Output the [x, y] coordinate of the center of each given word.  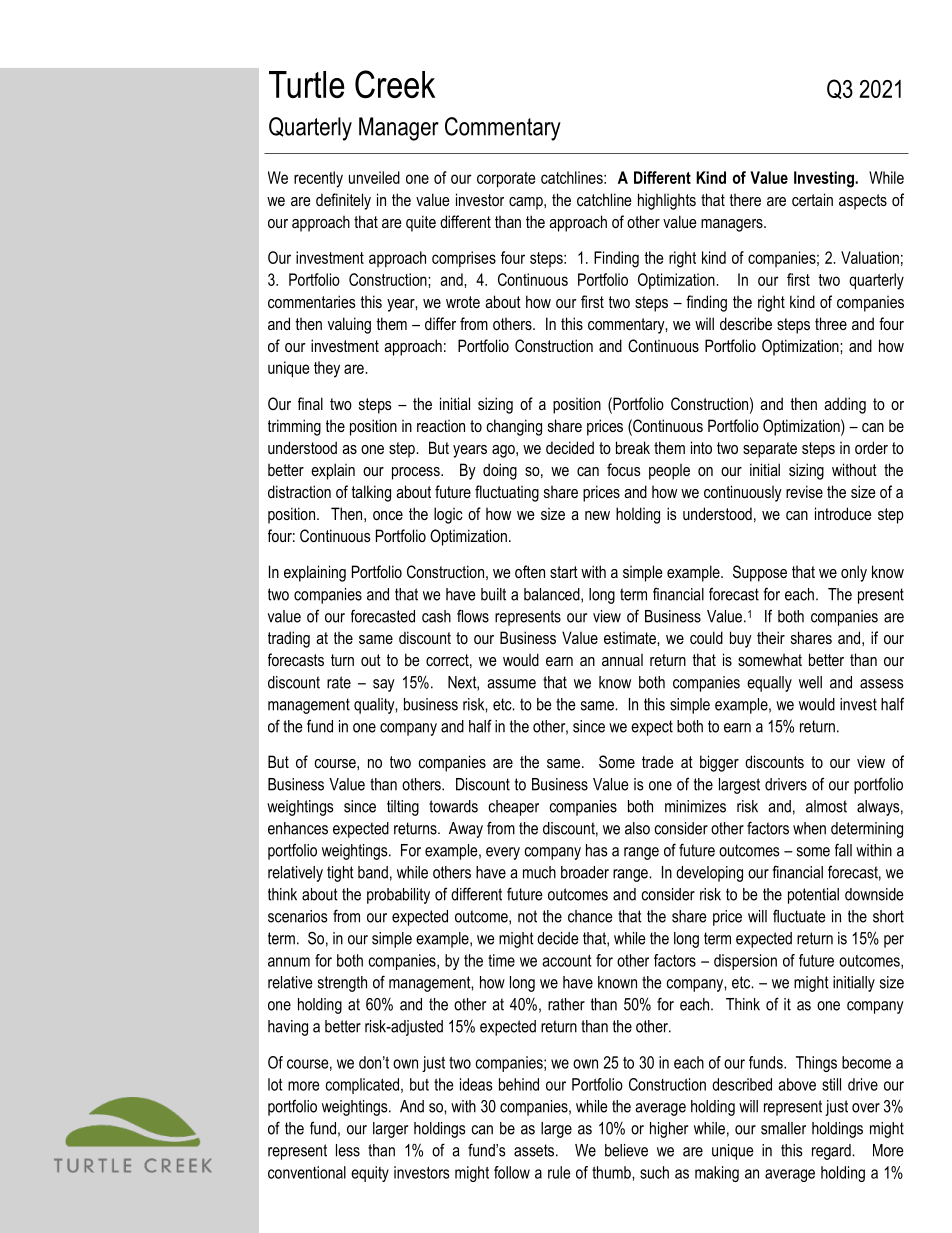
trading [289, 639]
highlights [667, 201]
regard [832, 1152]
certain [812, 199]
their [771, 637]
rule [559, 1172]
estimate [631, 638]
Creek [395, 84]
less [348, 1150]
